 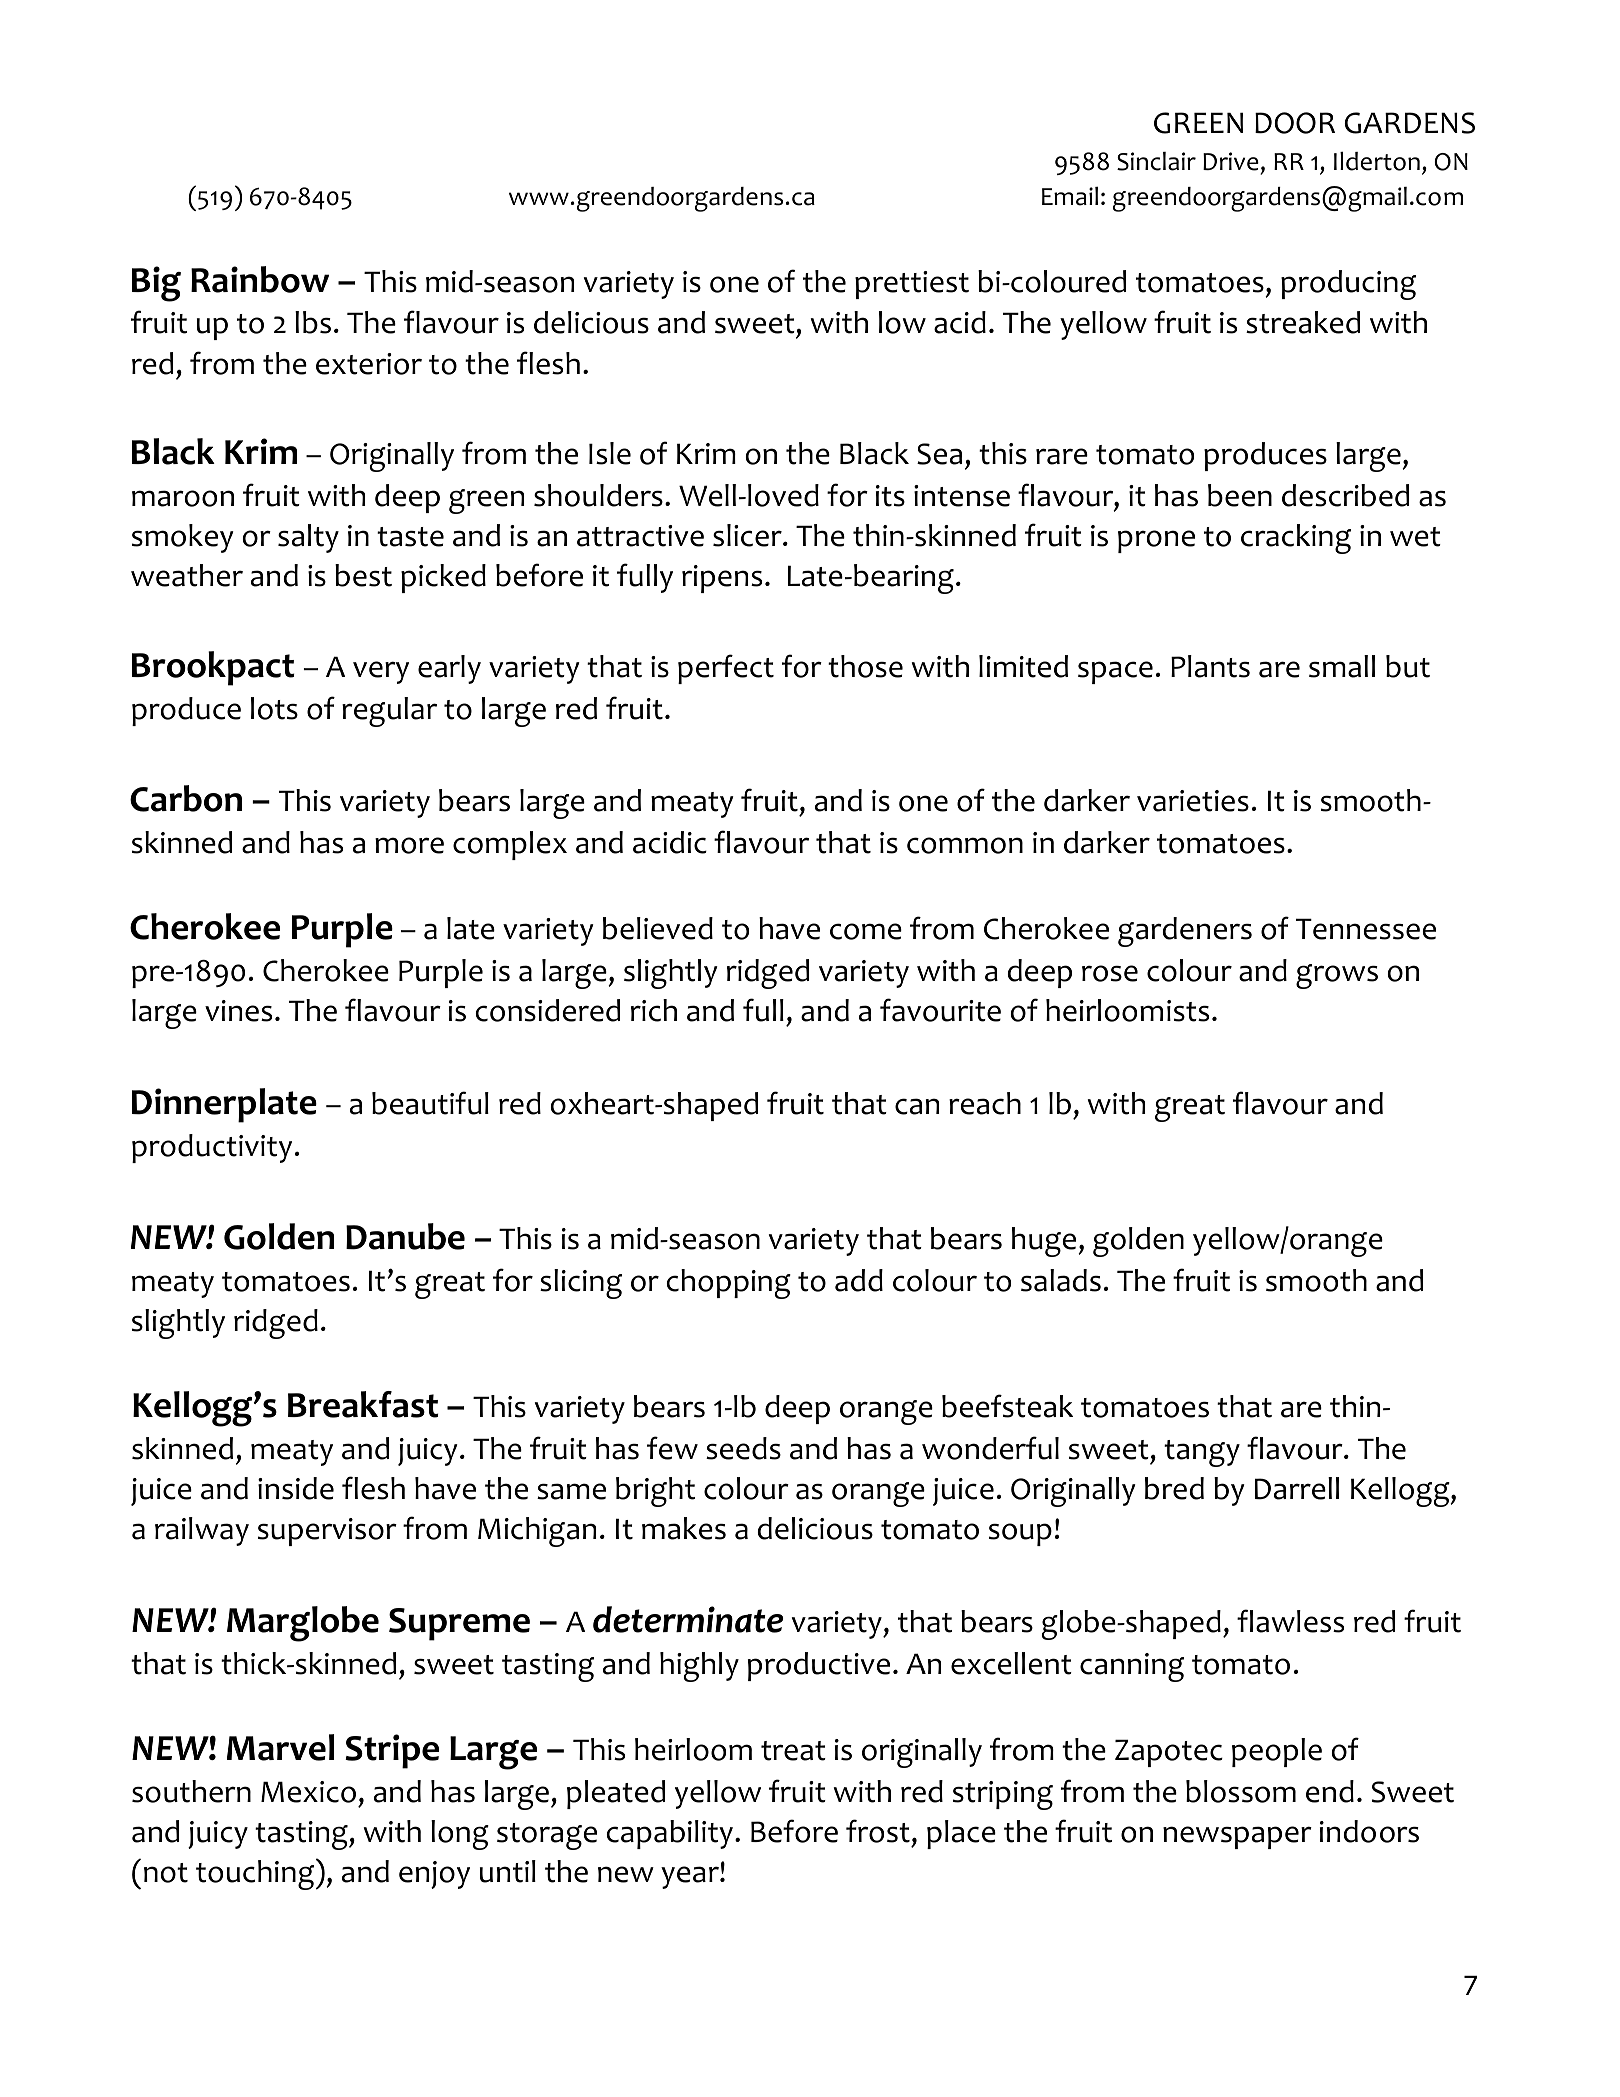 I want to click on grows, so click(x=1337, y=976).
